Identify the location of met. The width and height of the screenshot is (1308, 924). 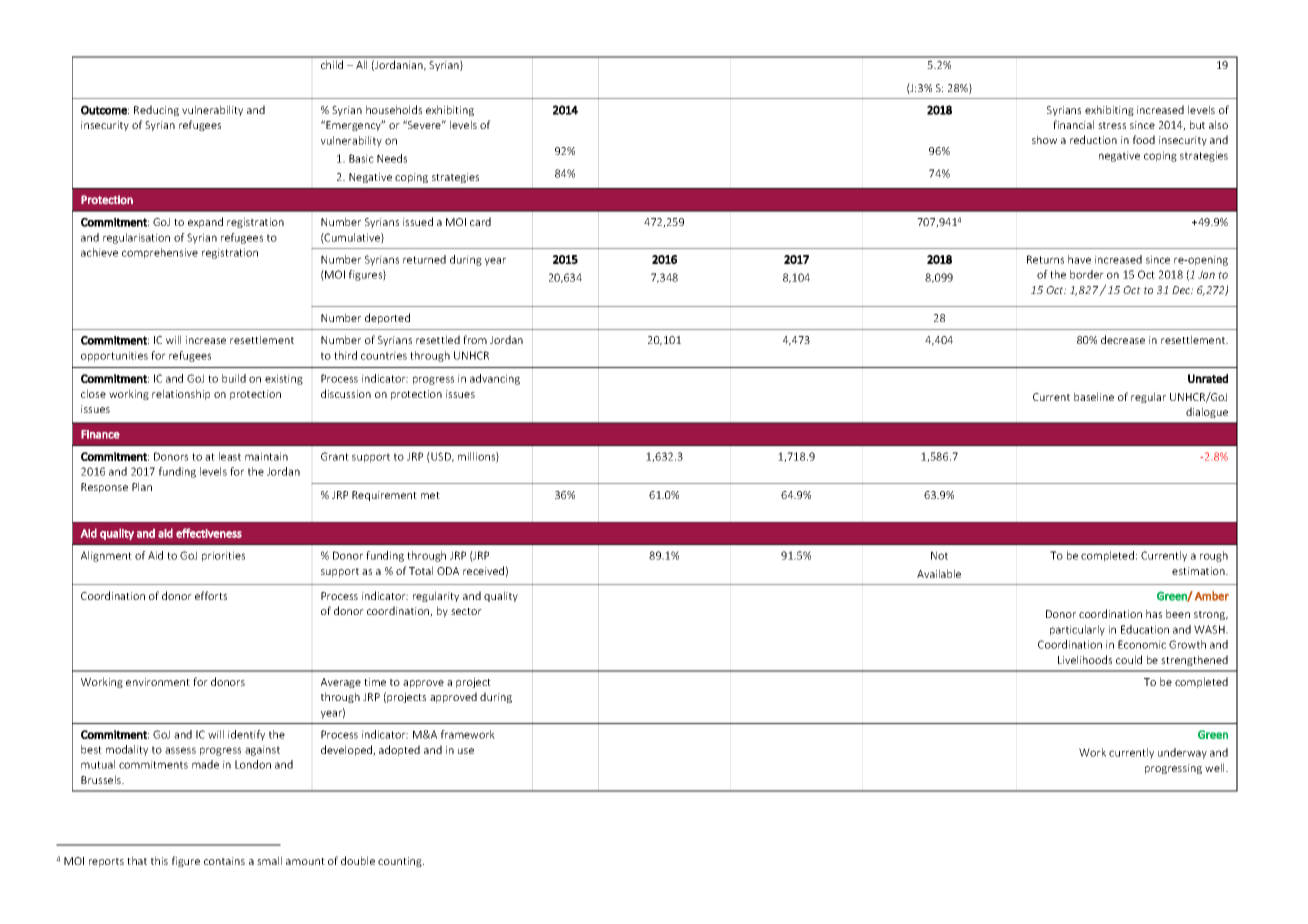
(430, 495).
